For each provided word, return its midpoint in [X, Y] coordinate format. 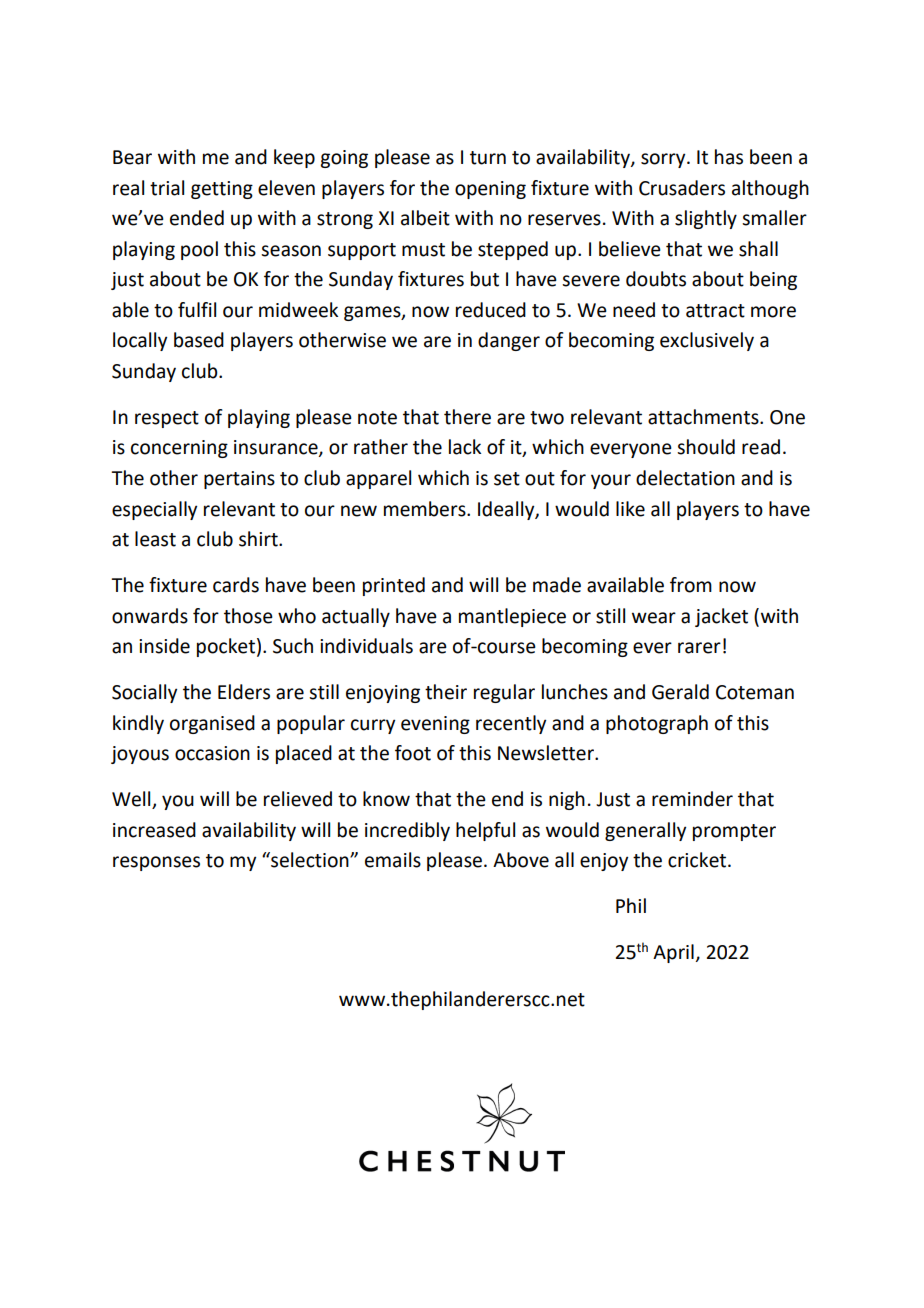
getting [222, 190]
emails [393, 860]
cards [236, 585]
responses [156, 863]
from [691, 585]
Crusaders [682, 188]
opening [490, 190]
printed [394, 586]
